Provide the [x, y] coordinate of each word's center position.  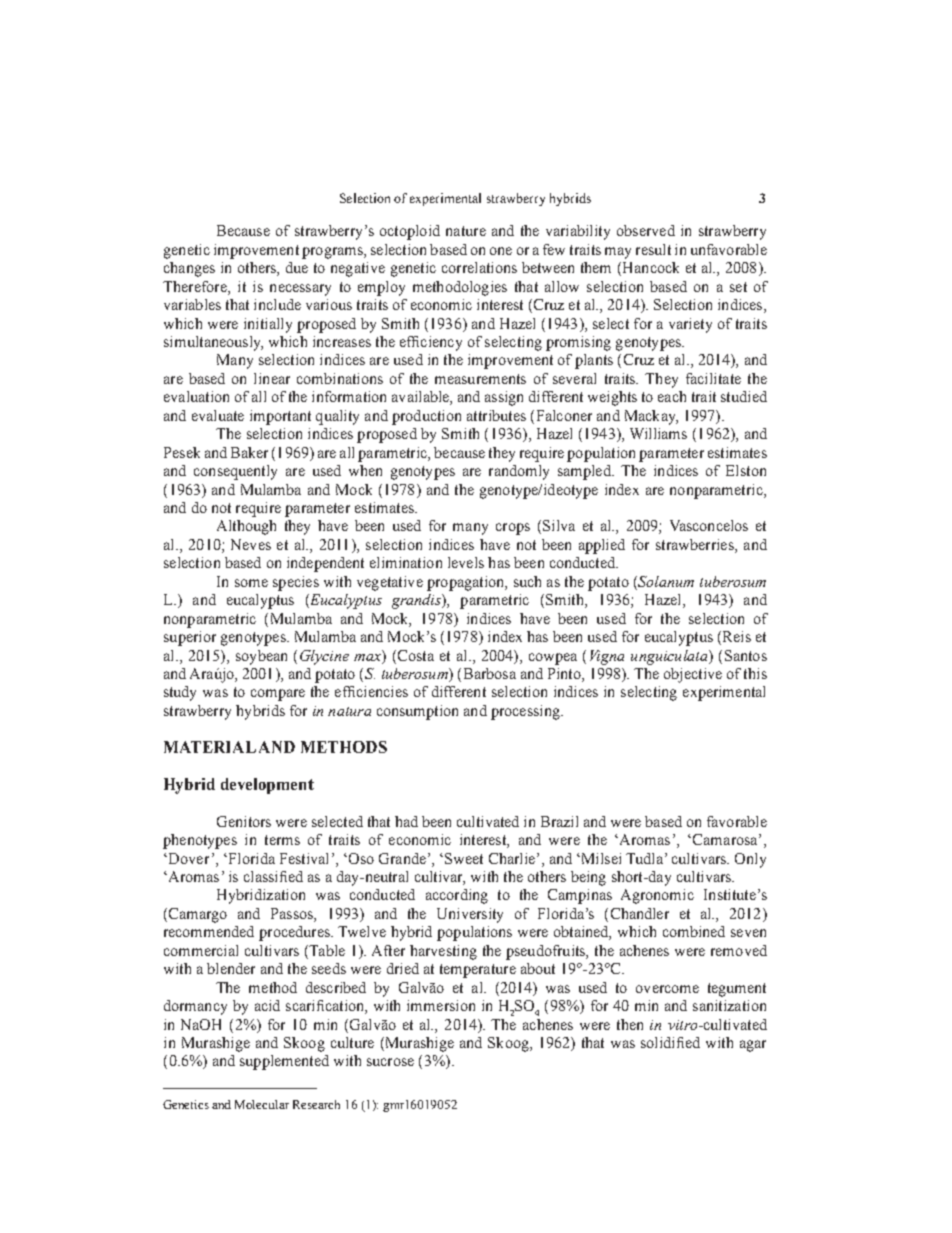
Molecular [262, 1104]
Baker [249, 452]
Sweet [464, 858]
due [297, 267]
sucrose [390, 1062]
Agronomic [657, 896]
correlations [479, 267]
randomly [519, 472]
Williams [658, 433]
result [653, 249]
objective [693, 675]
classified [273, 876]
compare [278, 695]
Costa [414, 655]
